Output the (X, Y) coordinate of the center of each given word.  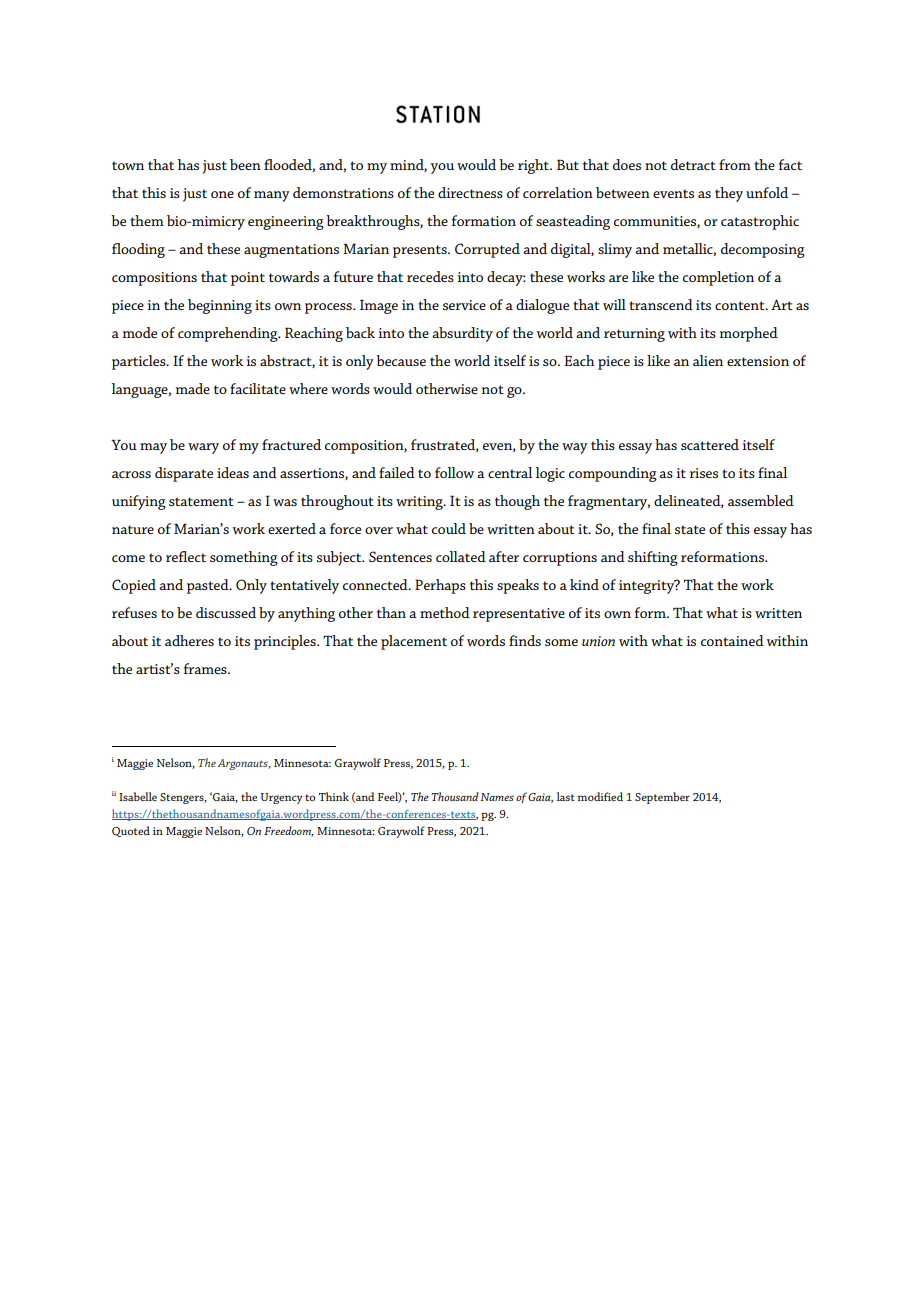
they (729, 194)
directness (470, 192)
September (662, 798)
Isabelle (138, 796)
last (566, 796)
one (222, 194)
